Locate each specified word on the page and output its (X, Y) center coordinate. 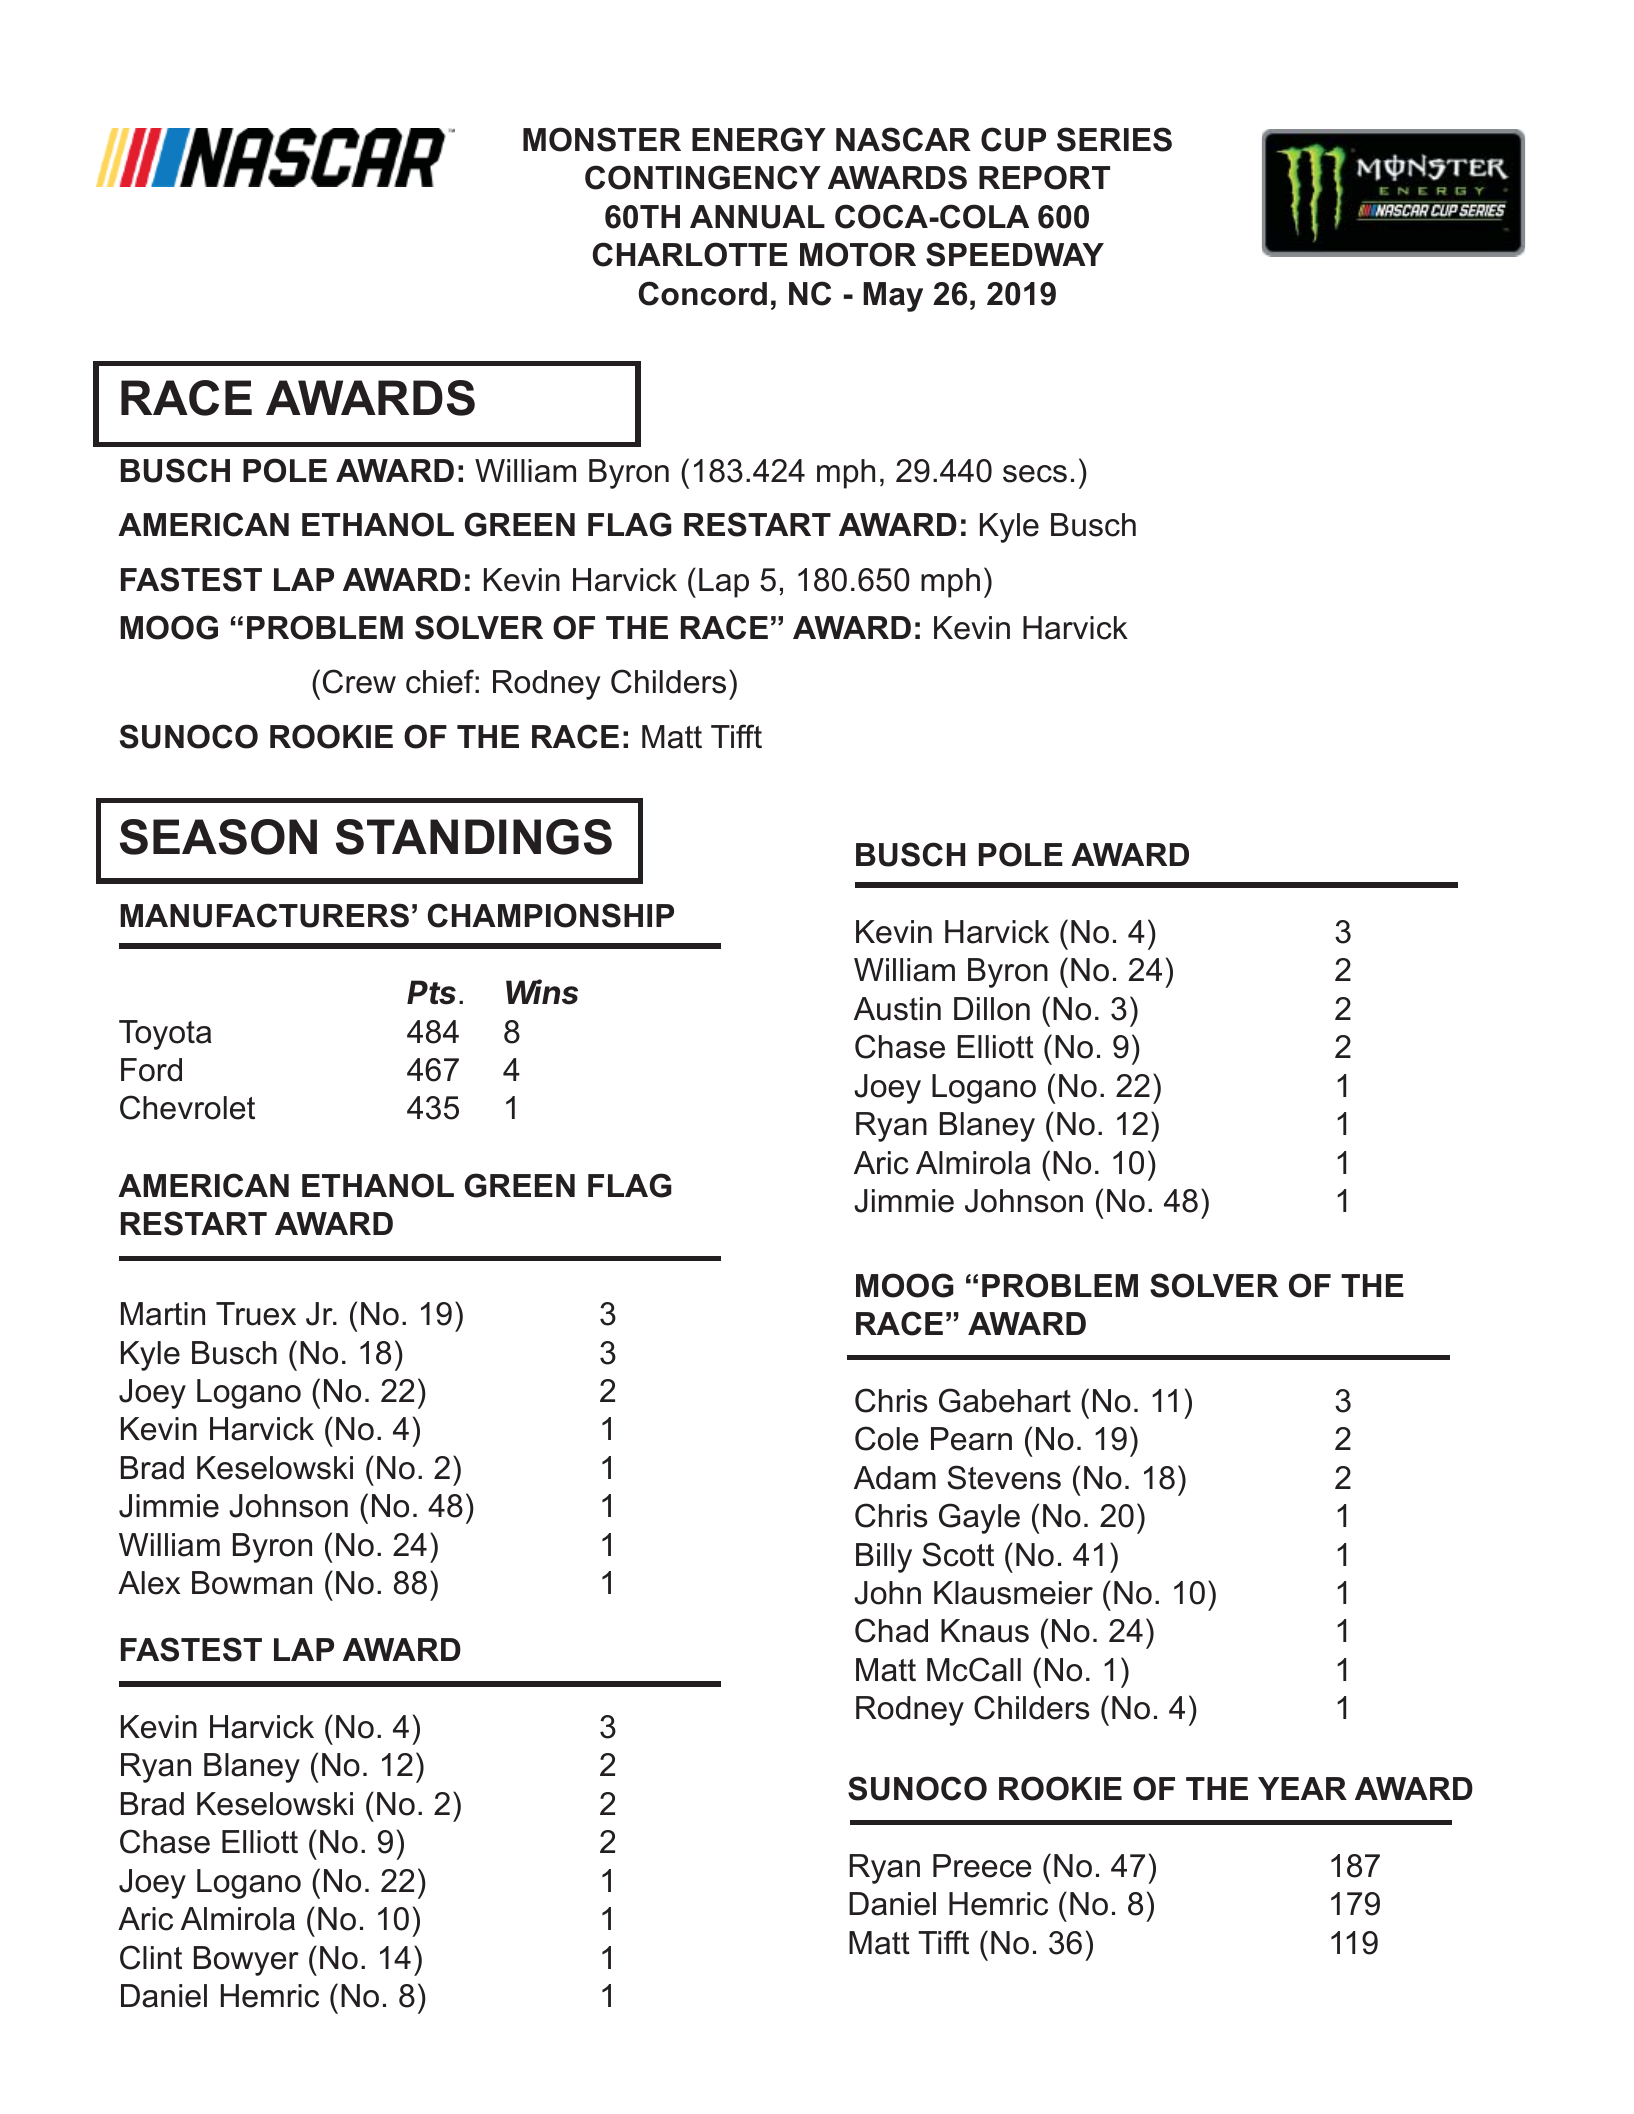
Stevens (1004, 1477)
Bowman (252, 1583)
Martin (163, 1314)
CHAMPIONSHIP (551, 915)
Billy (884, 1558)
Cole (886, 1438)
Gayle (979, 1518)
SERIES (1114, 139)
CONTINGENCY (703, 177)
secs (1035, 474)
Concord (703, 293)
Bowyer (246, 1961)
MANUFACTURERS (264, 915)
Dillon (992, 1009)
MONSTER (602, 139)
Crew (359, 681)
